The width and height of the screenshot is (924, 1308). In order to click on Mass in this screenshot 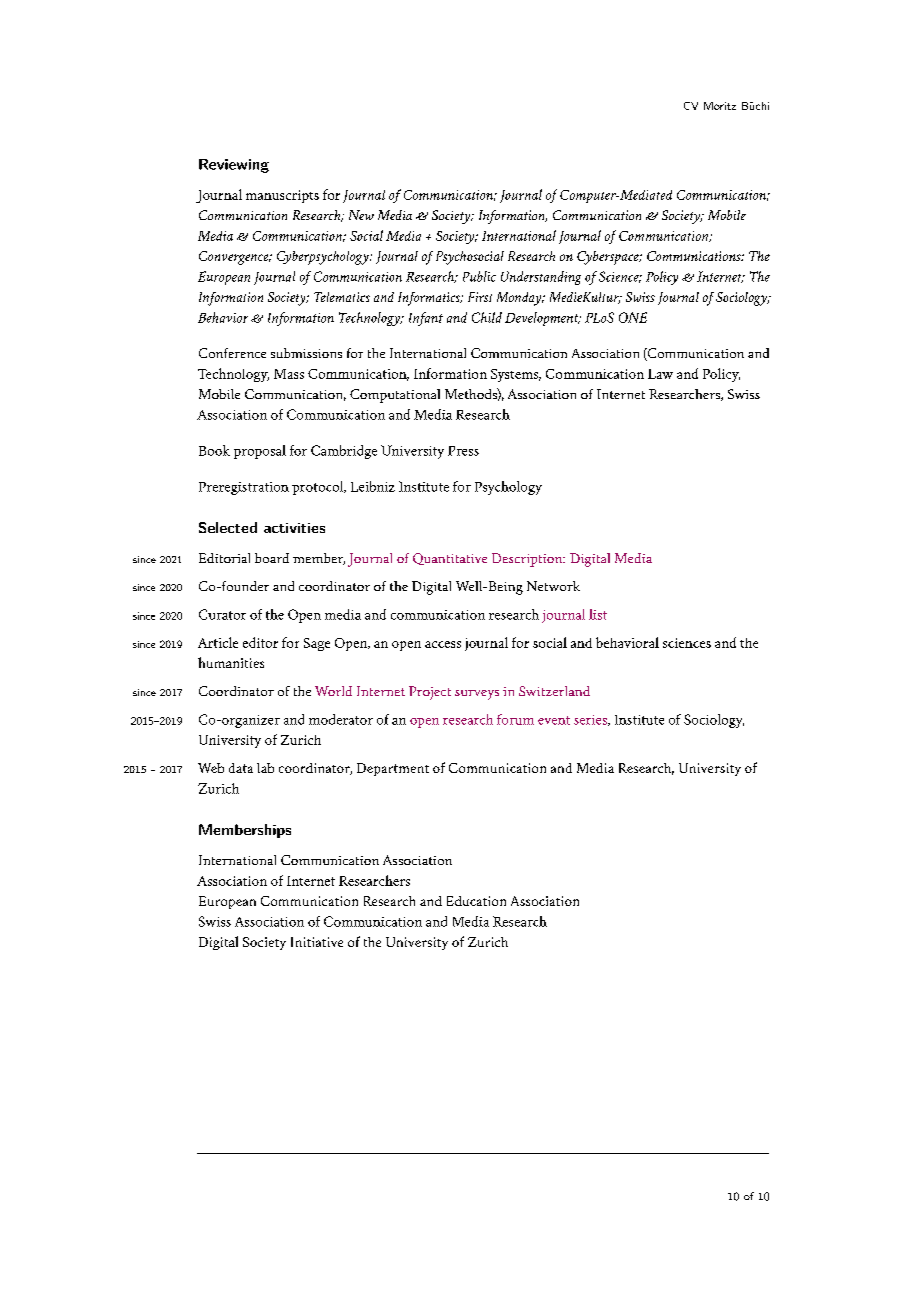, I will do `click(289, 374)`.
